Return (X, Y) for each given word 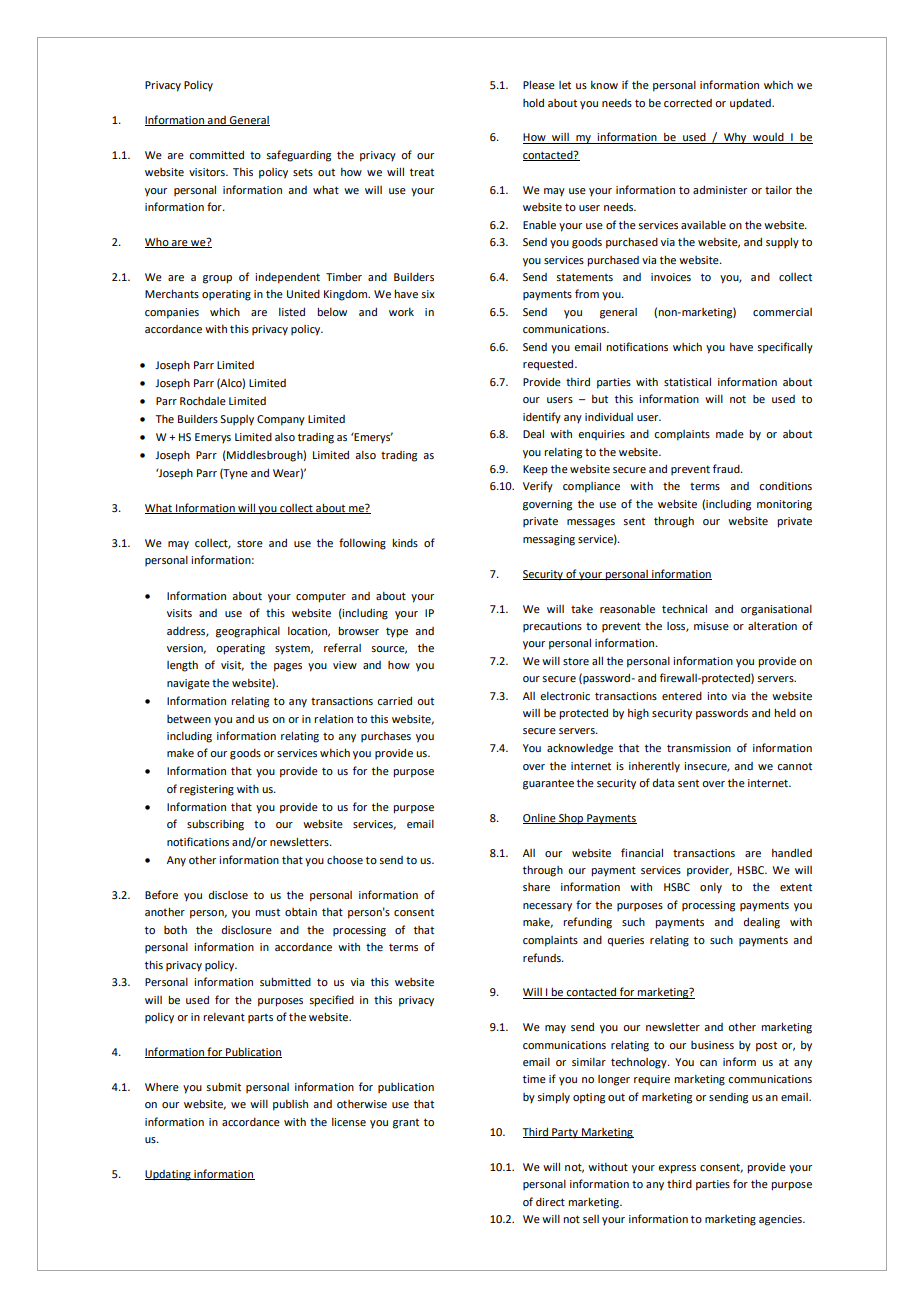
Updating (169, 1175)
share (536, 887)
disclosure (247, 929)
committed (216, 154)
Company (281, 420)
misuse (711, 626)
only (711, 888)
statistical (687, 381)
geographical (248, 632)
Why (735, 138)
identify (542, 418)
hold (533, 102)
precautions (552, 627)
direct (550, 1202)
